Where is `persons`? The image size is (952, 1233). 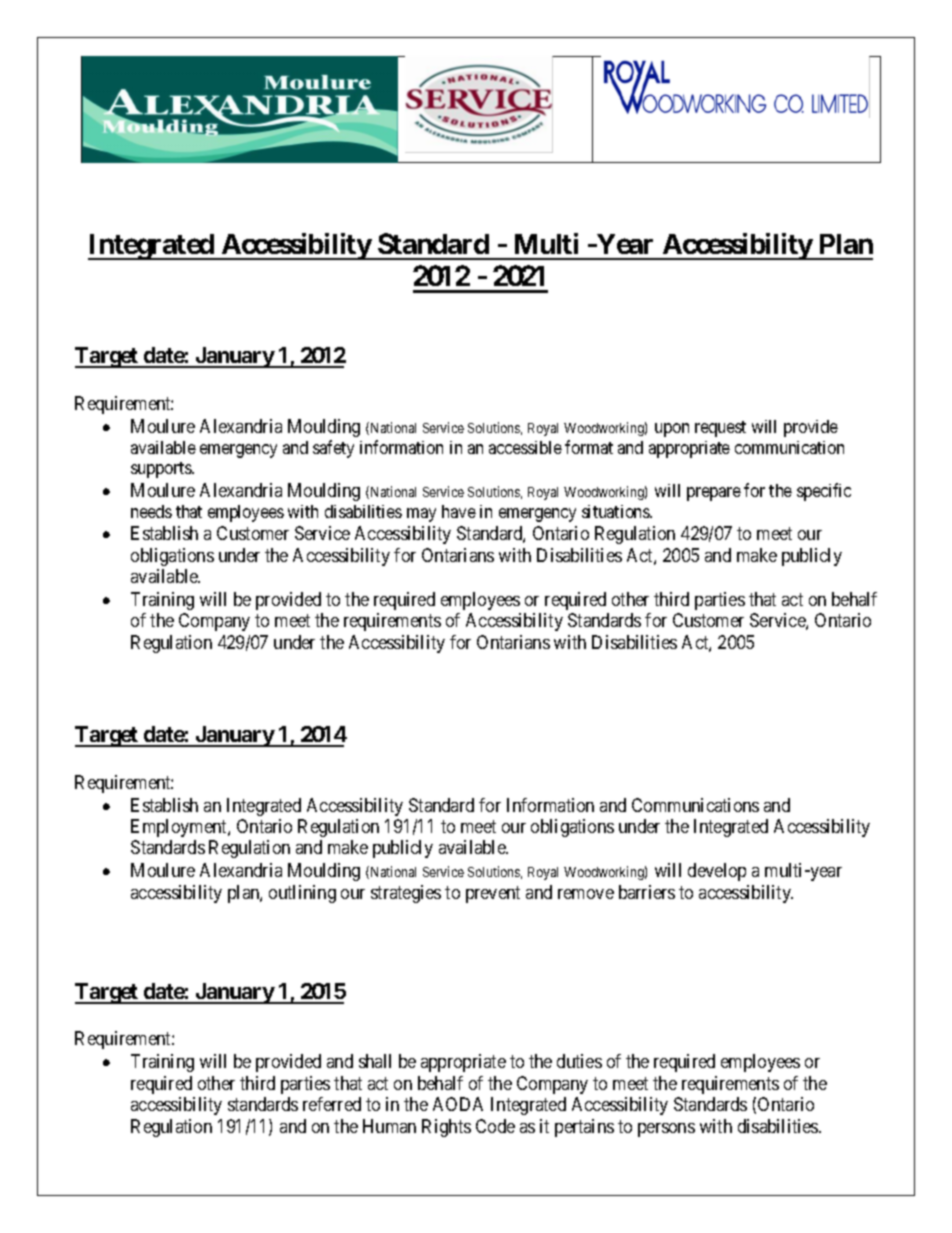 persons is located at coordinates (666, 1130).
